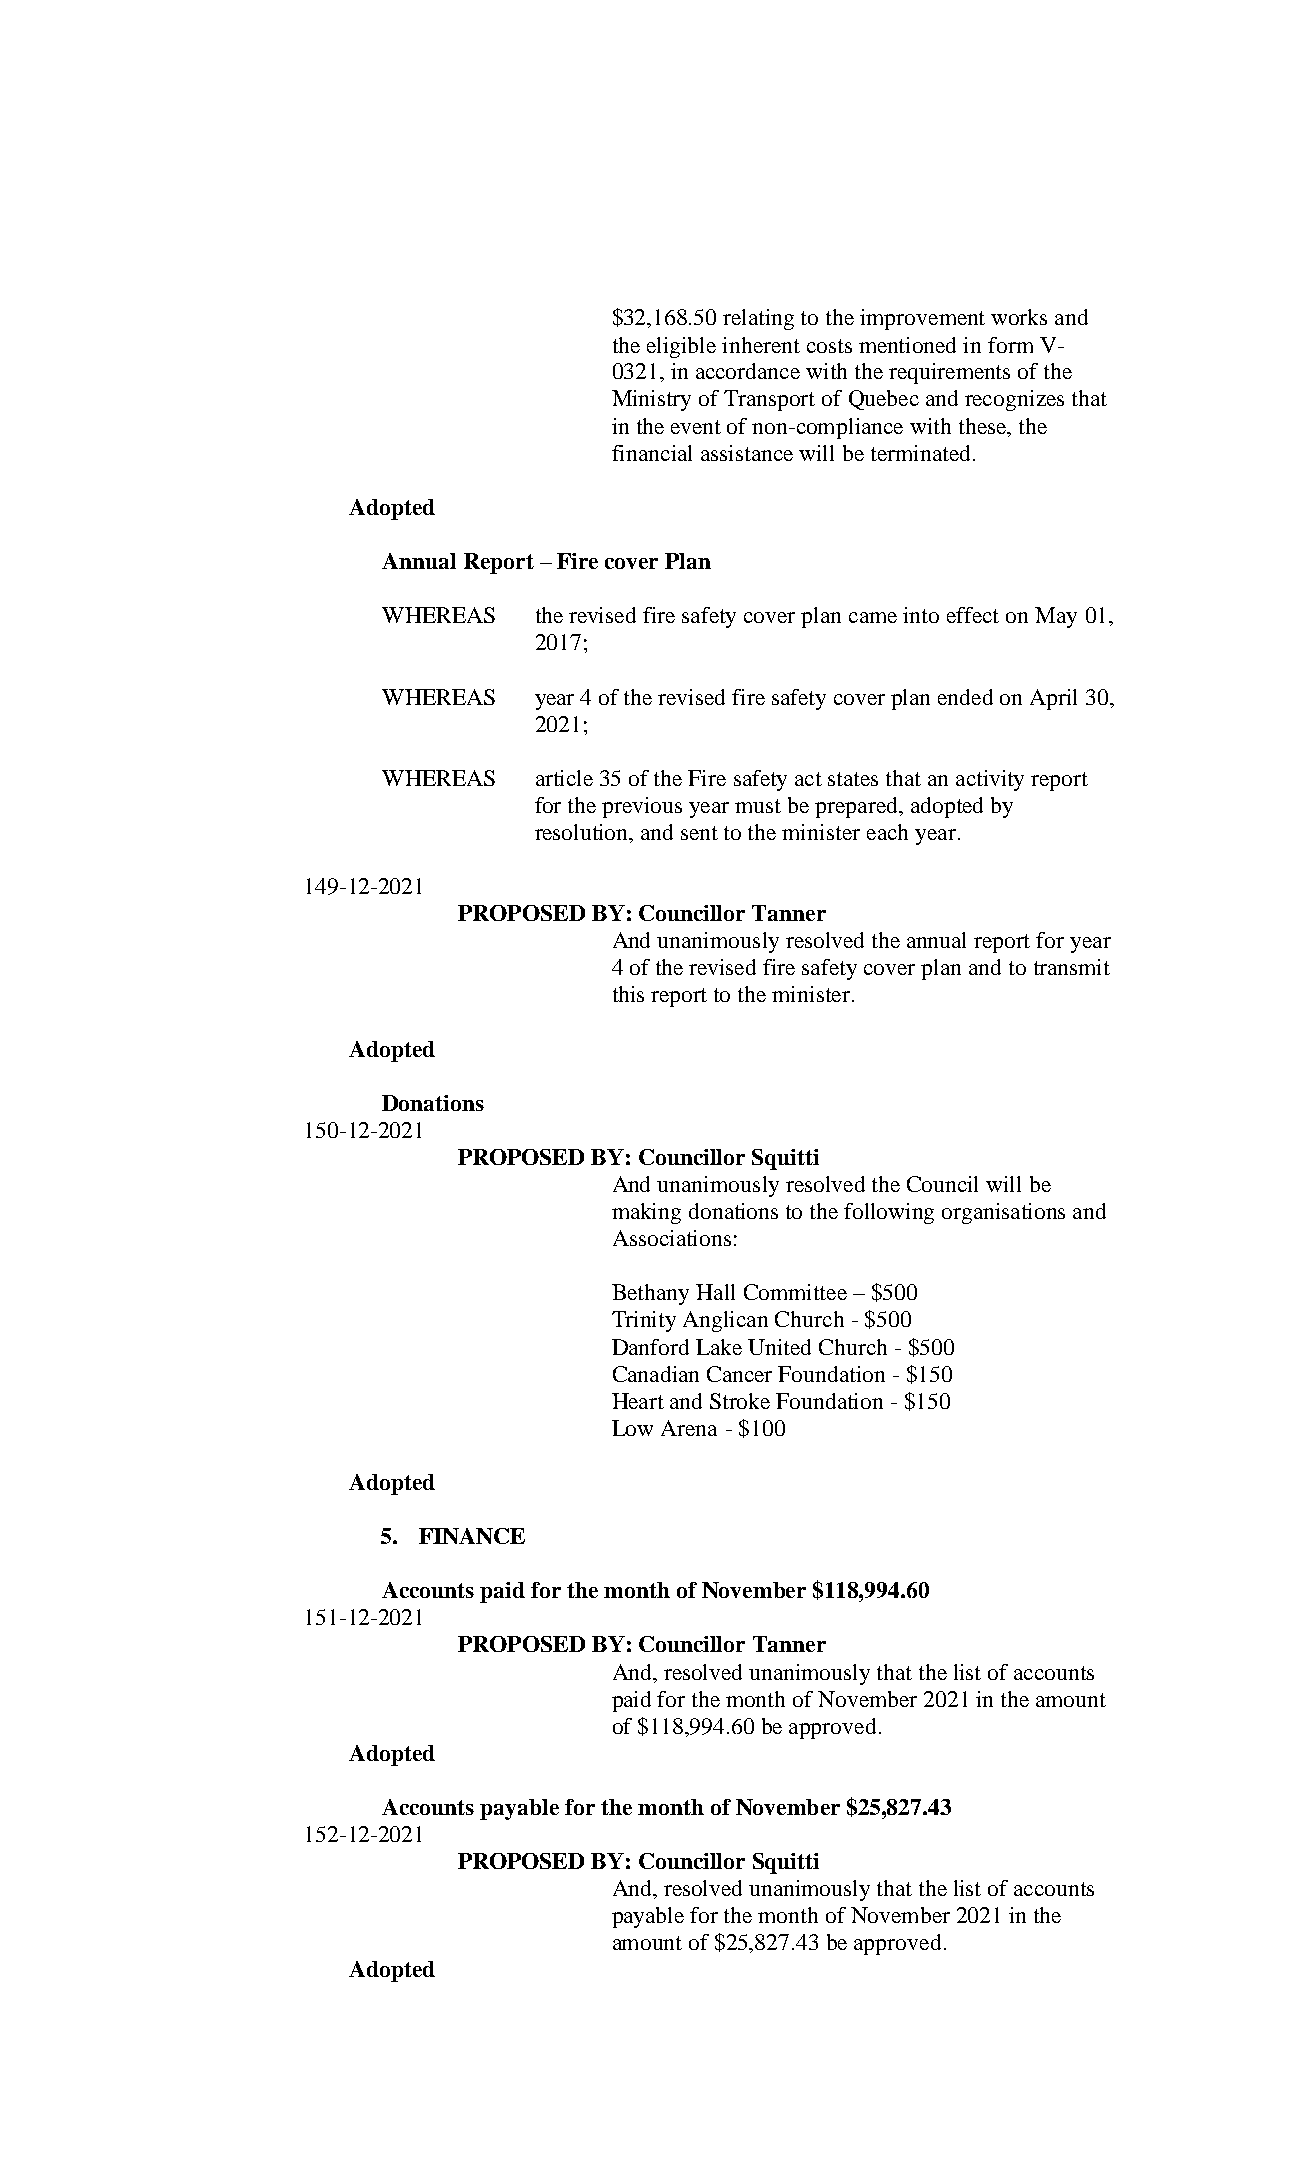  What do you see at coordinates (651, 400) in the screenshot?
I see `Ministry` at bounding box center [651, 400].
